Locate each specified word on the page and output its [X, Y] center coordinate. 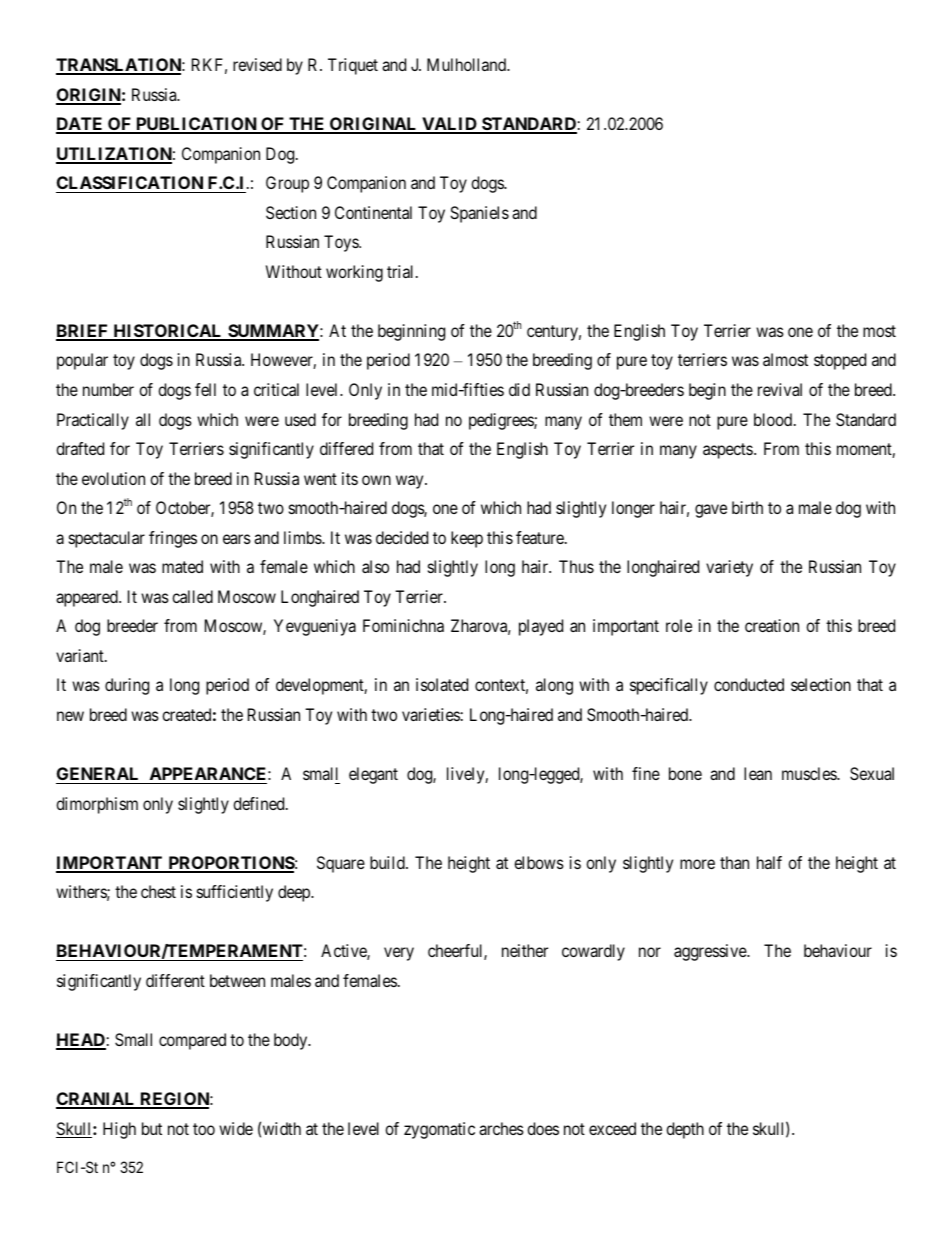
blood [774, 419]
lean [758, 773]
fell [205, 389]
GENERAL [97, 773]
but [152, 1128]
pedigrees [502, 421]
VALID [449, 125]
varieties [431, 714]
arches [501, 1128]
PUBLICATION [196, 125]
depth [685, 1130]
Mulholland [468, 64]
